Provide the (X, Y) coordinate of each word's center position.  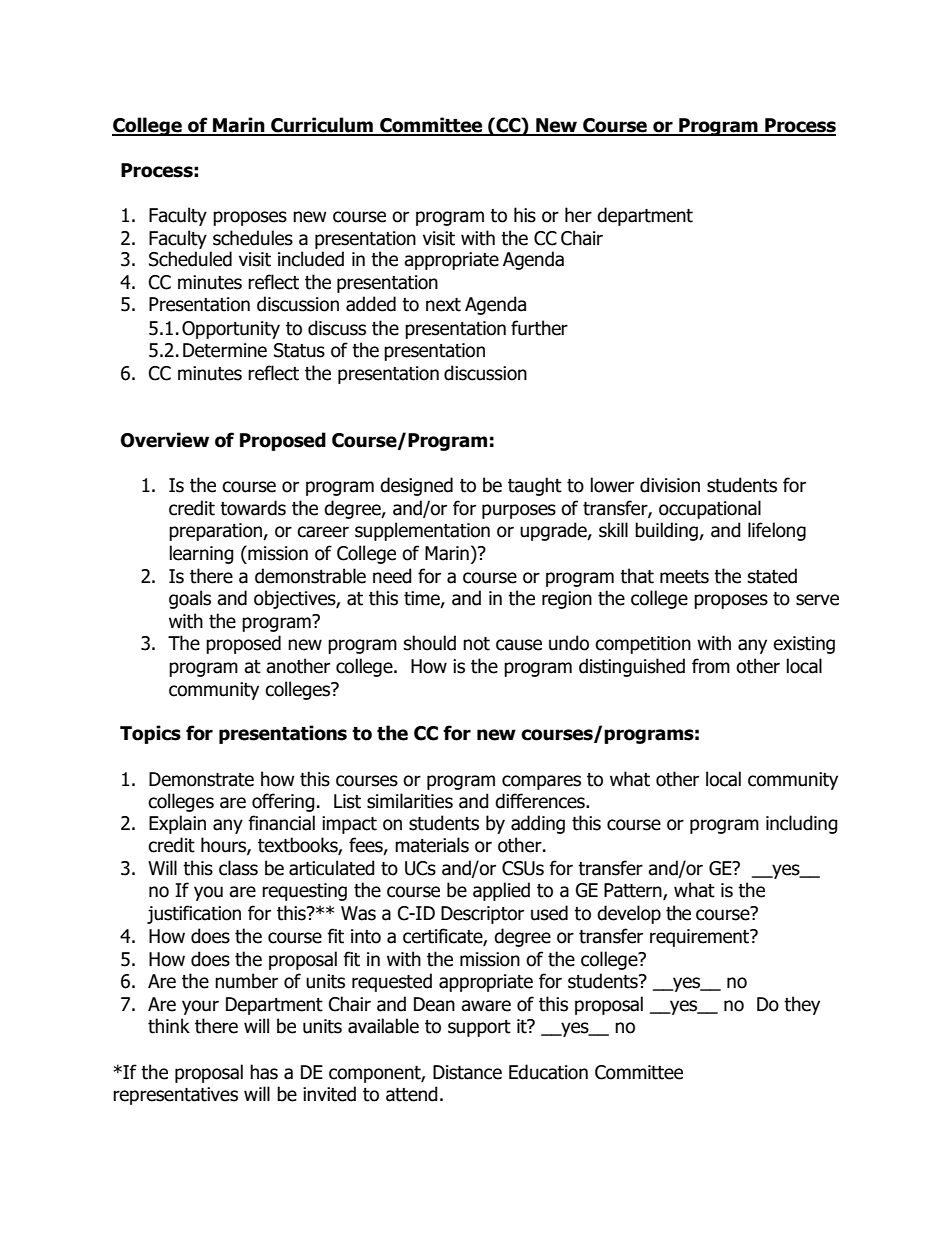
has (264, 1072)
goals (190, 599)
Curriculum (322, 126)
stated (772, 576)
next (443, 305)
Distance (467, 1072)
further (539, 328)
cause (519, 645)
